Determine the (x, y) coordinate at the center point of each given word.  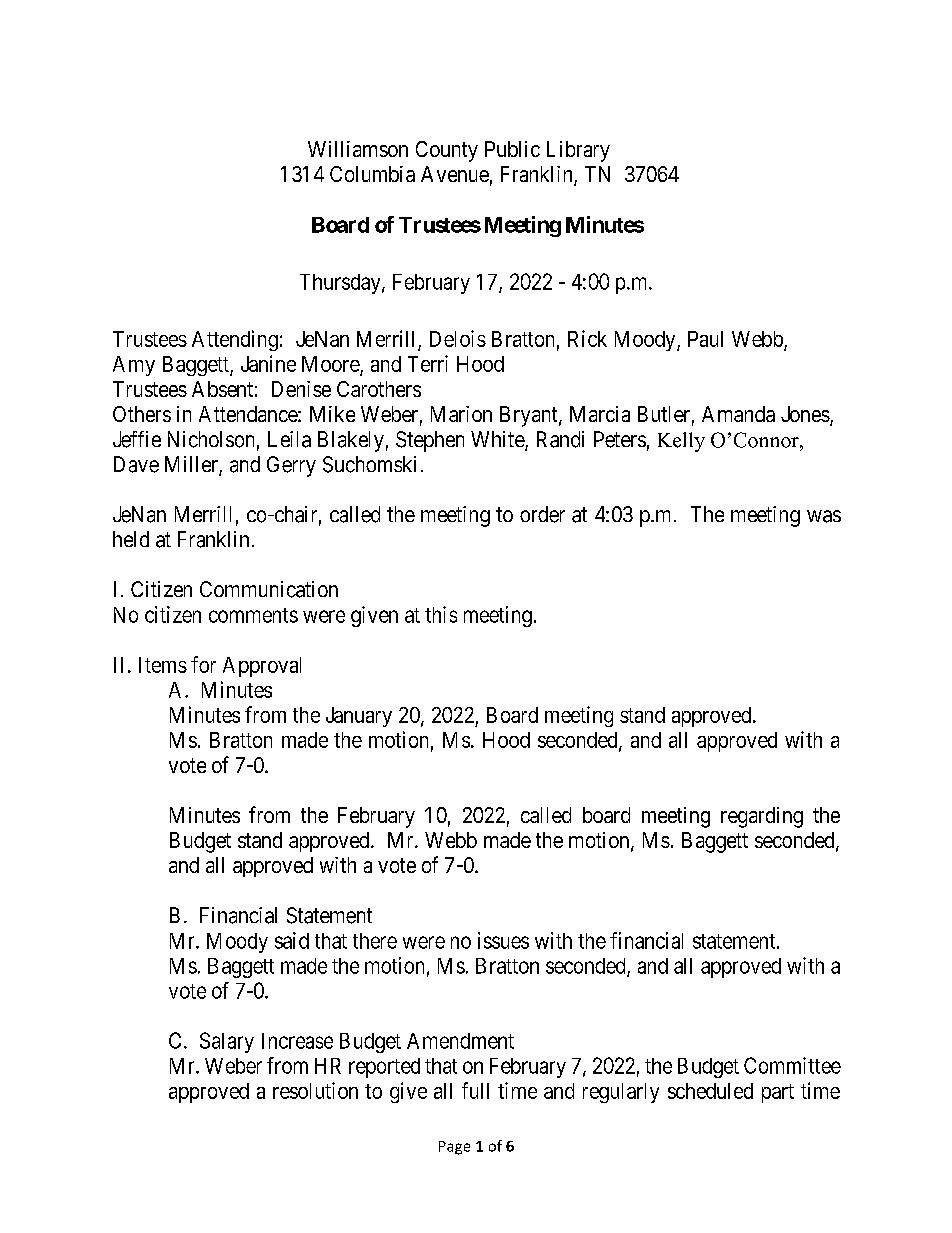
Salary (227, 1042)
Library (578, 151)
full (475, 1090)
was (824, 516)
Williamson (358, 149)
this (441, 614)
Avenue (455, 174)
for (203, 664)
